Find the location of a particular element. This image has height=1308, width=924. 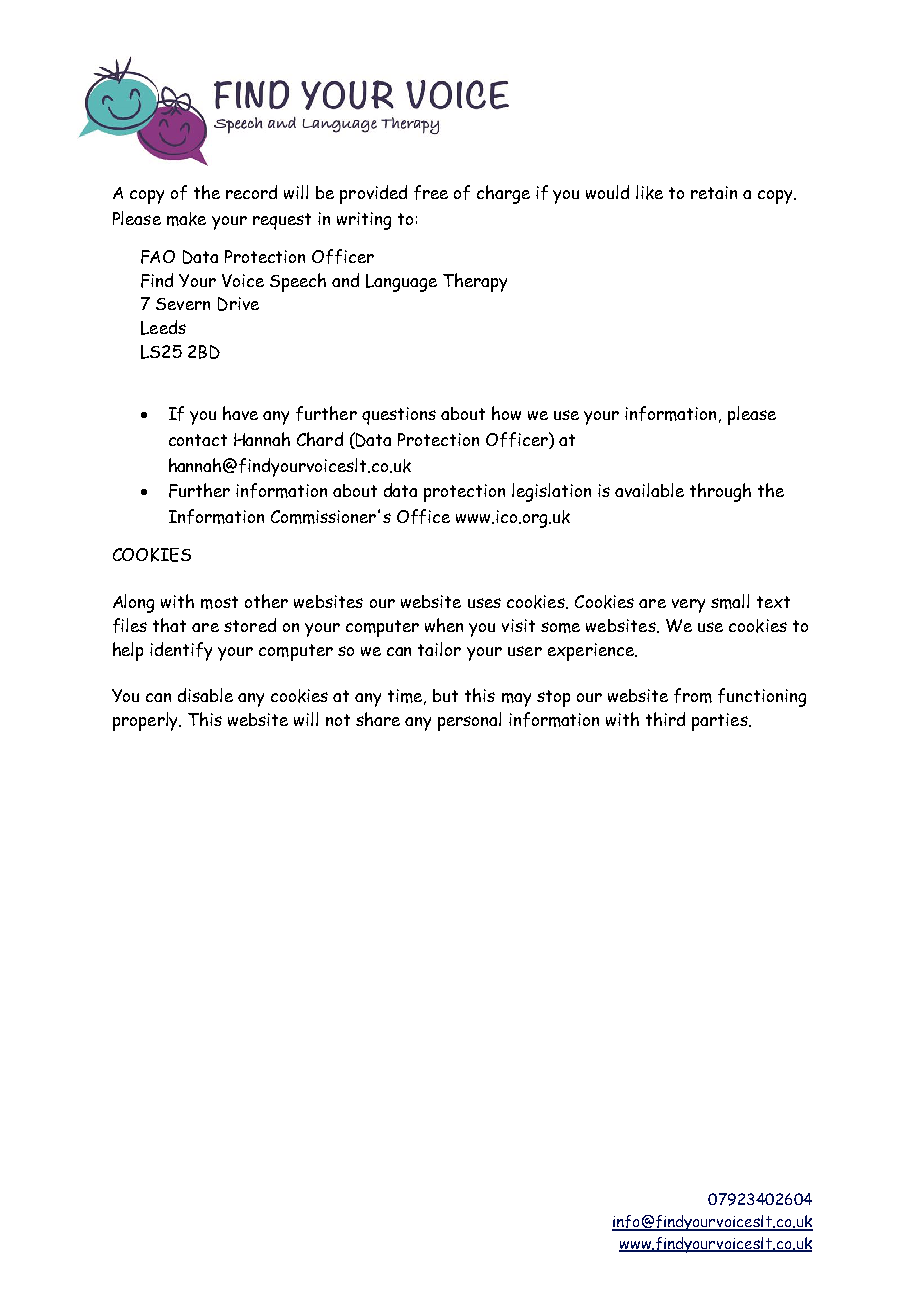

from is located at coordinates (693, 695).
